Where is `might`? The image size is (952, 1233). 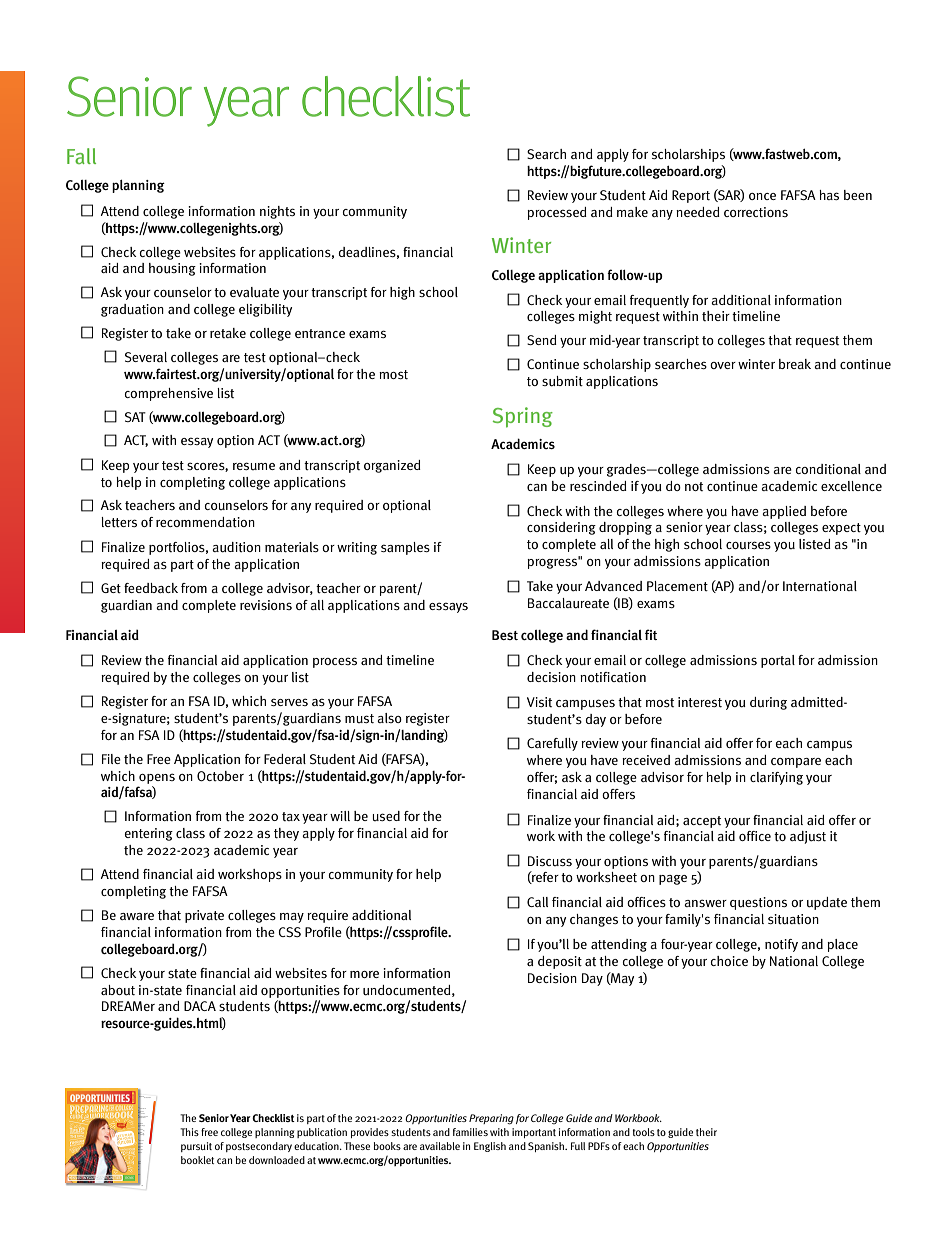
might is located at coordinates (595, 317).
